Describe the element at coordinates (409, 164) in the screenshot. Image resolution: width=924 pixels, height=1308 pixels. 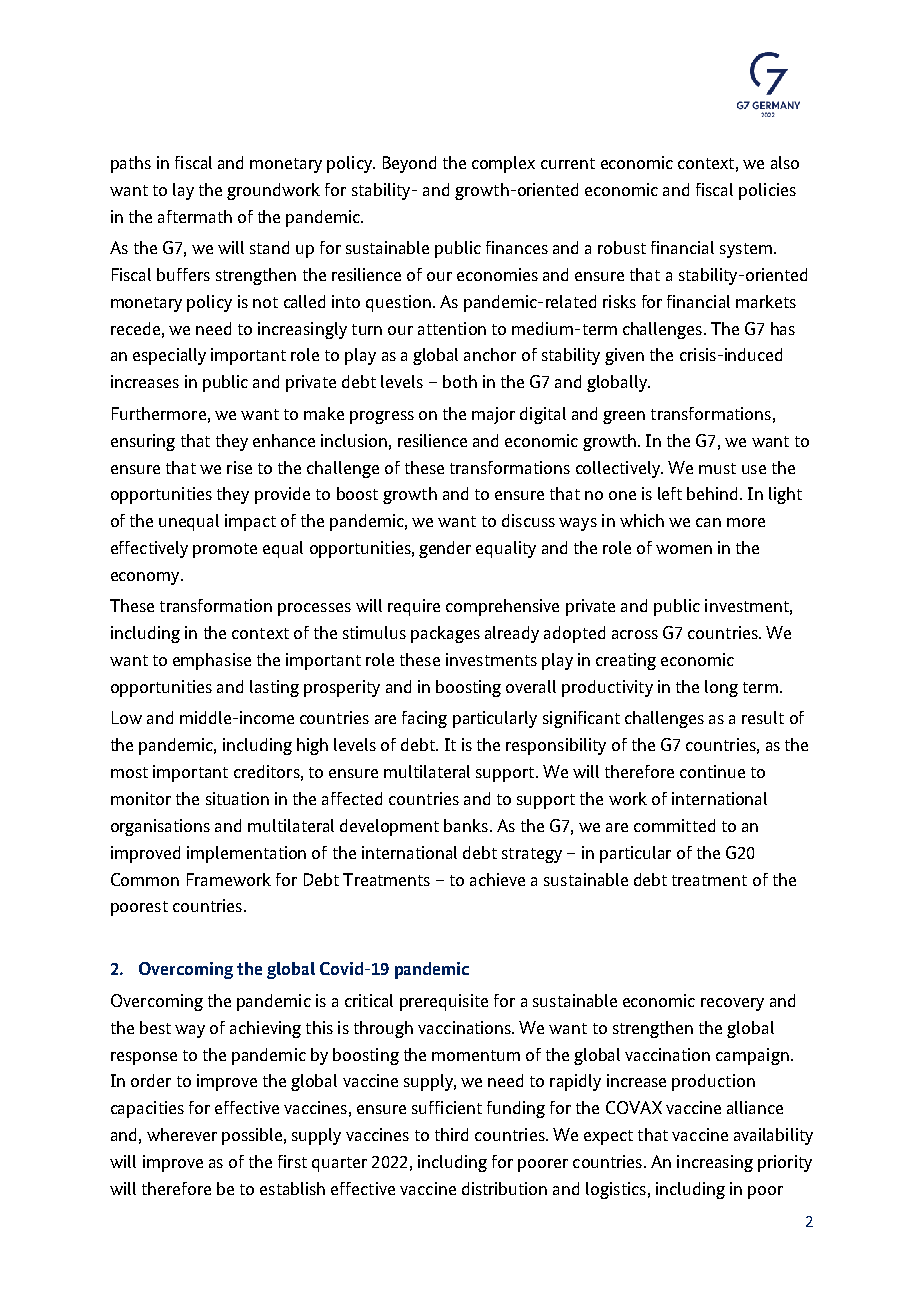
I see `Beyond` at that location.
